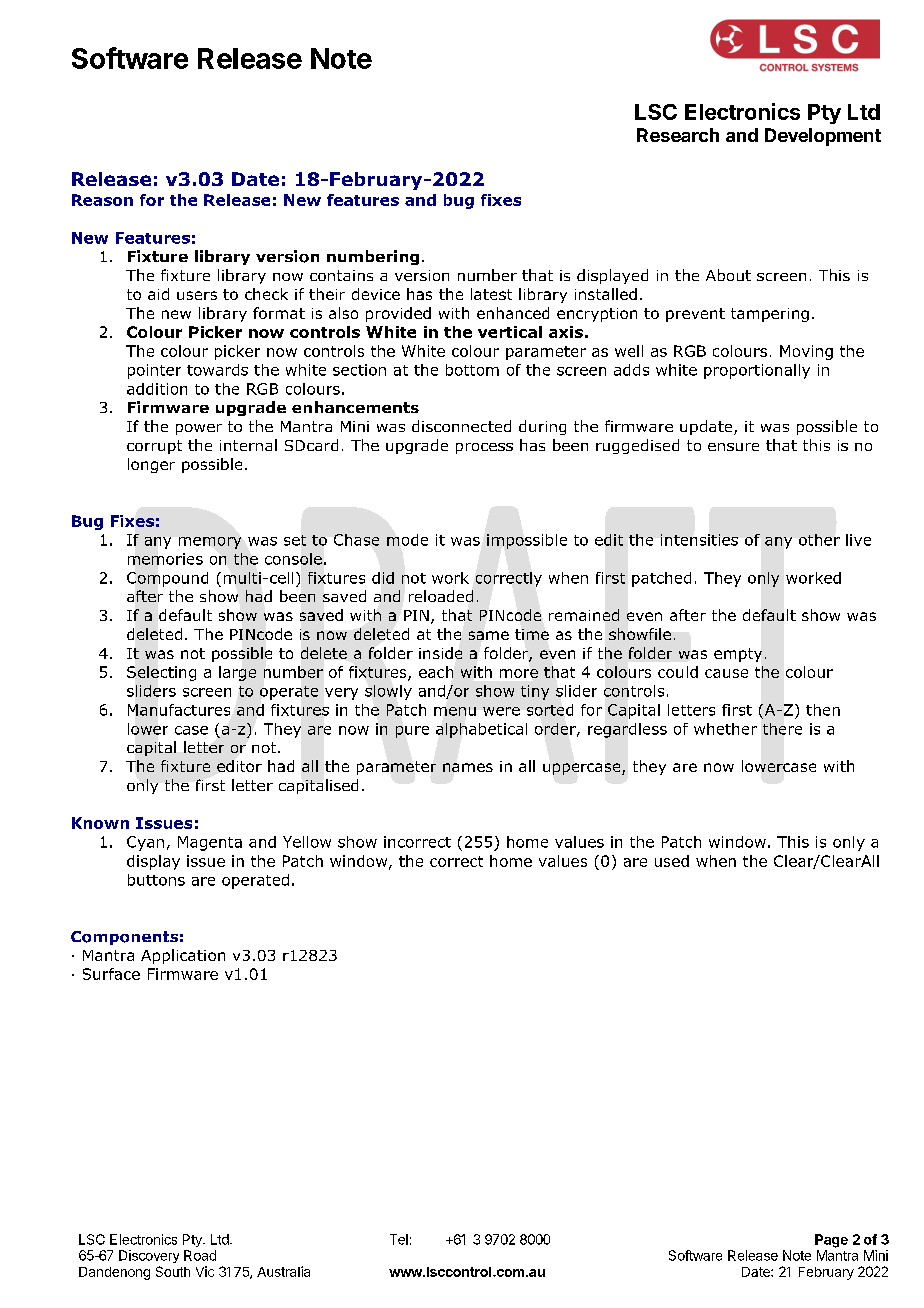 The width and height of the screenshot is (924, 1308). Describe the element at coordinates (102, 200) in the screenshot. I see `Reason` at that location.
